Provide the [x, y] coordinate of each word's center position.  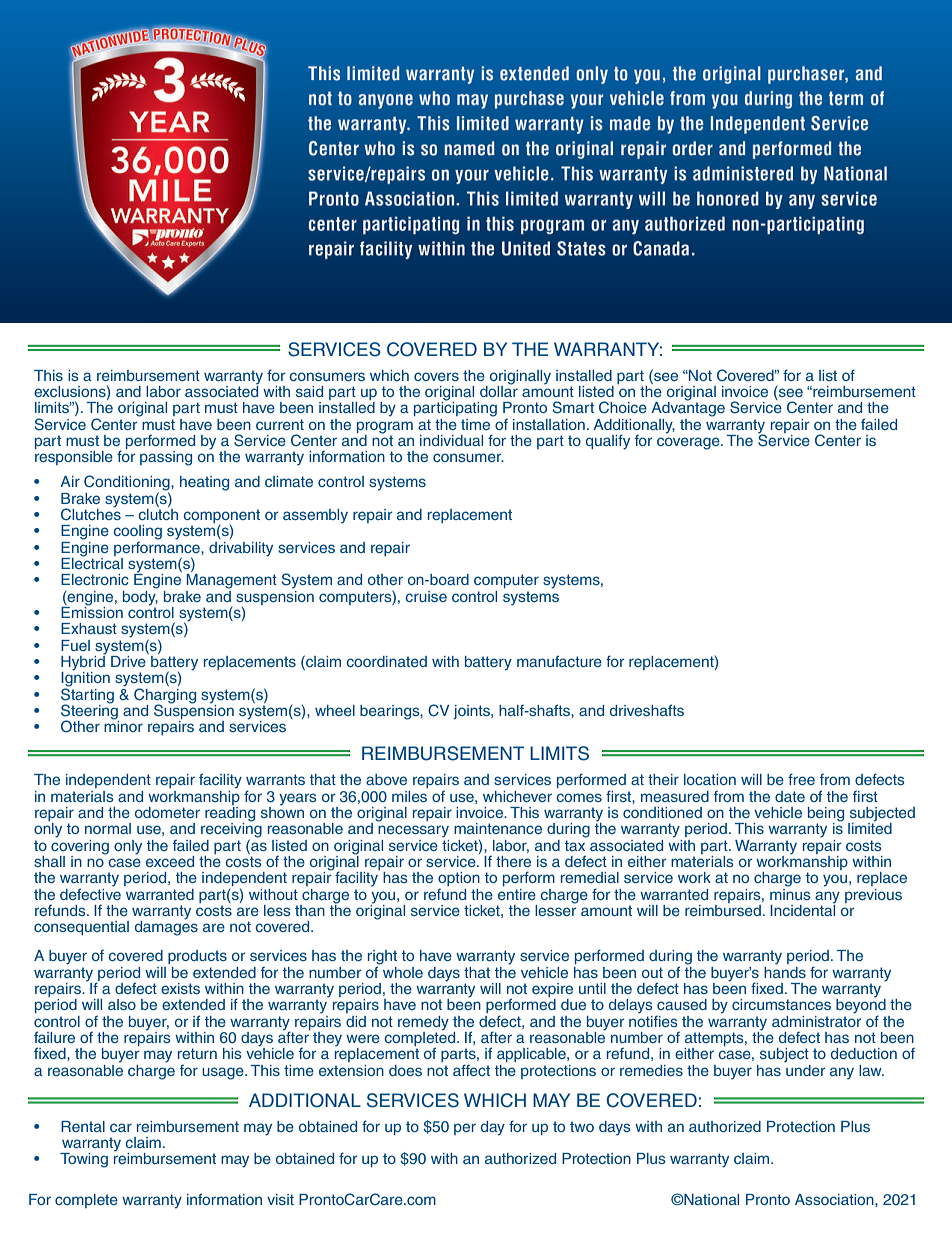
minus [790, 893]
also [122, 1004]
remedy [423, 1023]
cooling [137, 532]
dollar [499, 390]
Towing [84, 1160]
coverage [689, 443]
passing [166, 458]
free [801, 779]
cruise [426, 596]
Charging [165, 697]
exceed [170, 861]
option [459, 879]
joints [472, 712]
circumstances [781, 1004]
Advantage [688, 408]
